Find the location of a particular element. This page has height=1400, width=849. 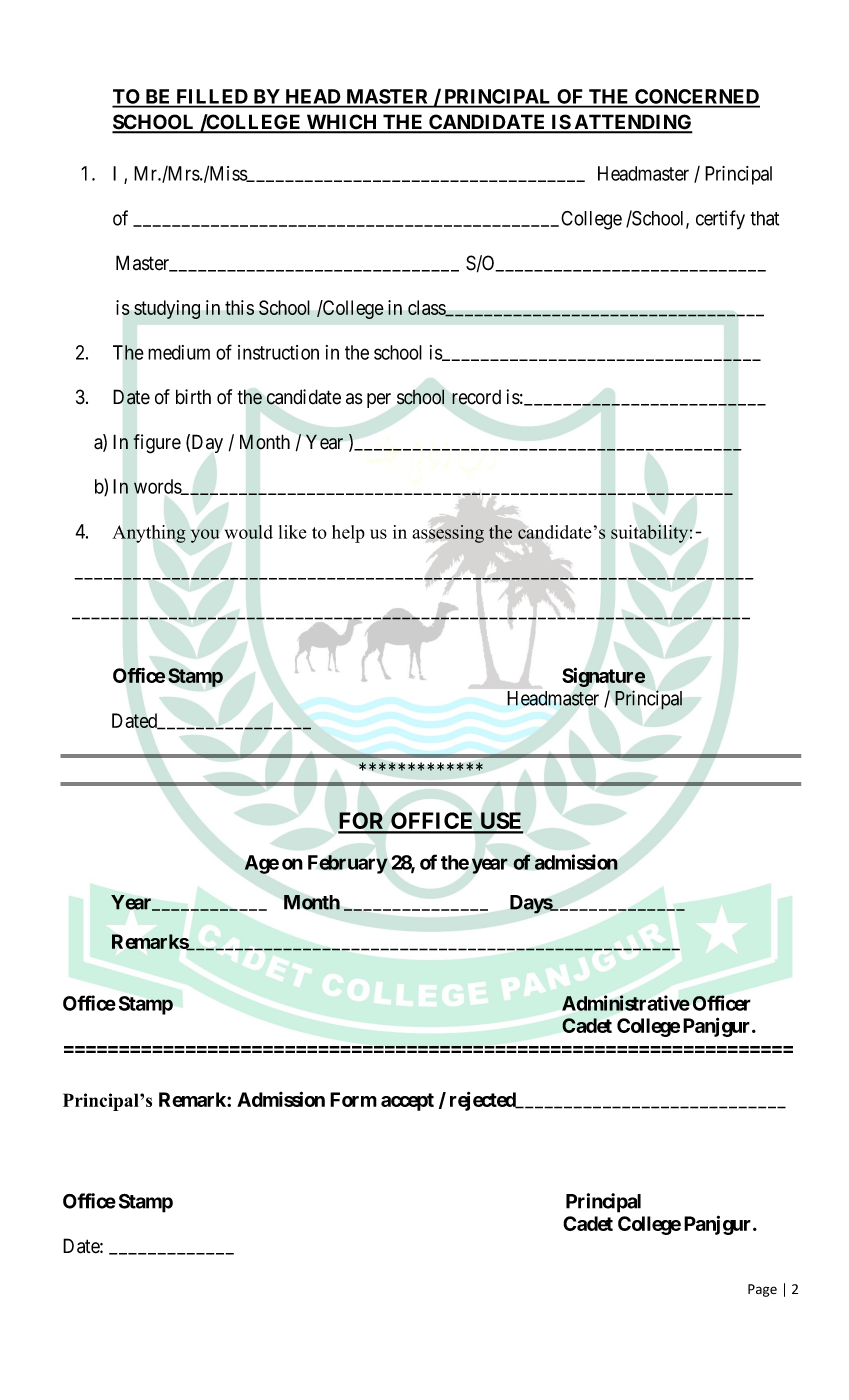

record is located at coordinates (476, 397).
